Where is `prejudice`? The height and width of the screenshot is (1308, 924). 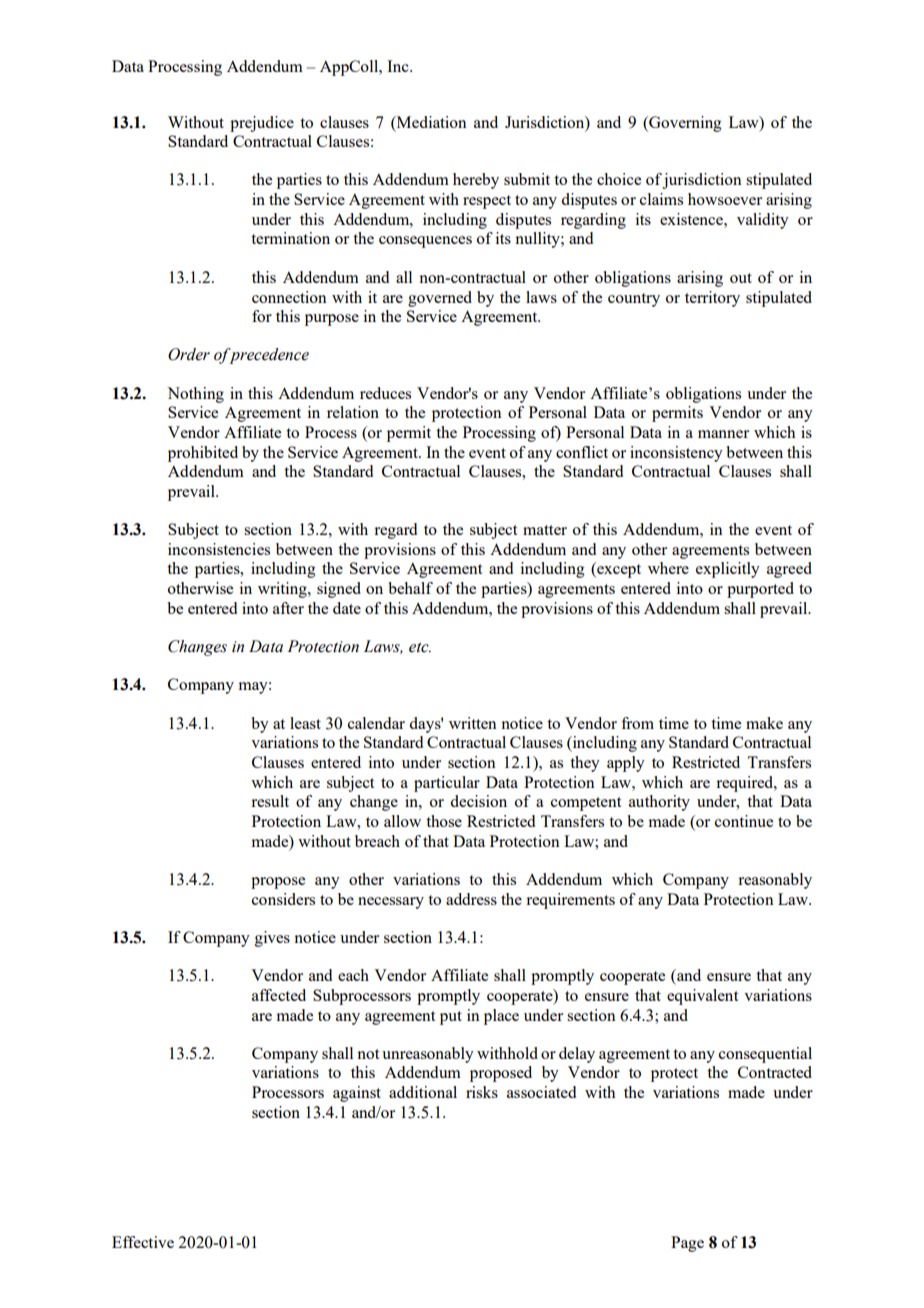
prejudice is located at coordinates (262, 124).
